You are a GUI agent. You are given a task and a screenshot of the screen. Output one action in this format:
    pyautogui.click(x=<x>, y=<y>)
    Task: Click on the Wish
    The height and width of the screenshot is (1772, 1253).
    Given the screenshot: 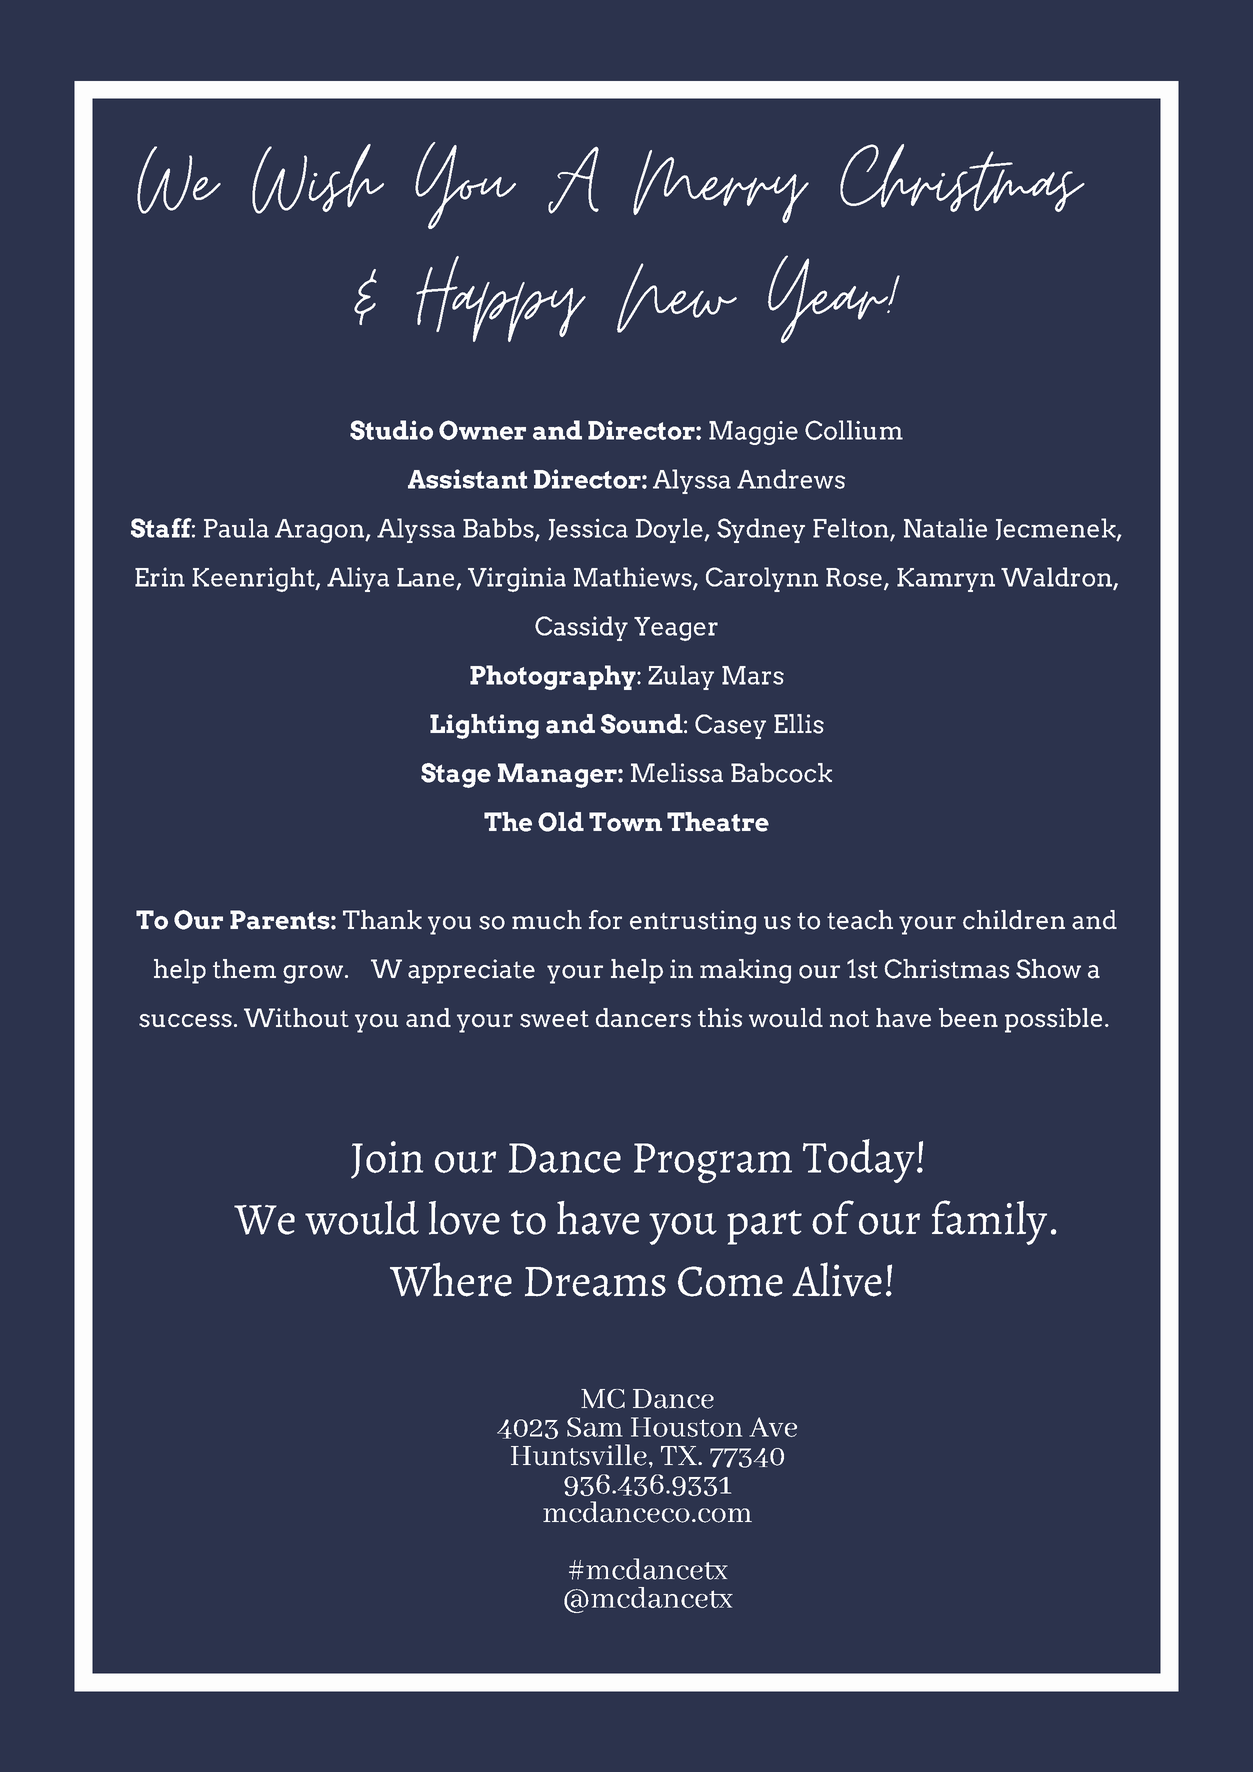 What is the action you would take?
    pyautogui.click(x=318, y=179)
